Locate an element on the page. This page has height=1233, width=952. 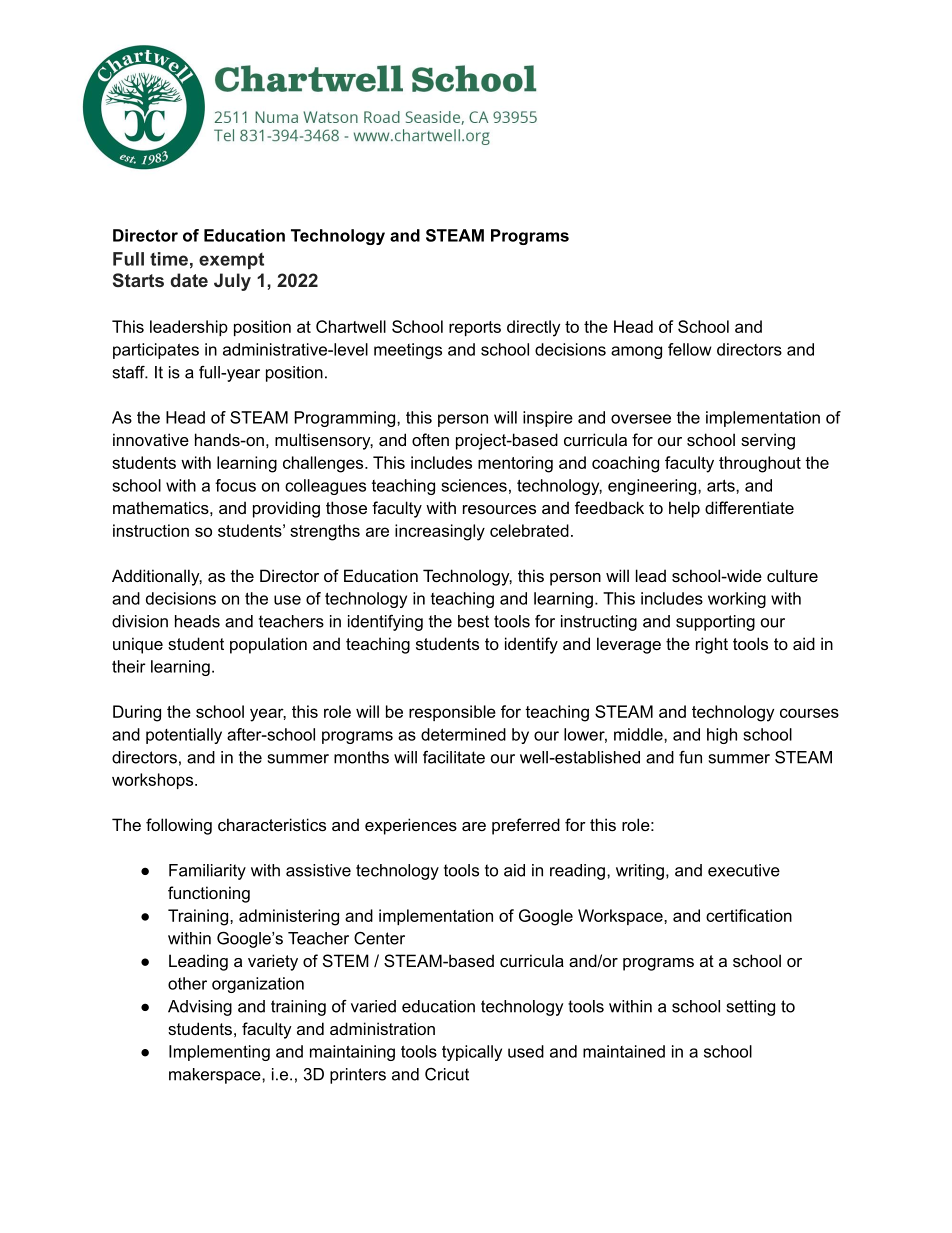
typically is located at coordinates (472, 1053).
